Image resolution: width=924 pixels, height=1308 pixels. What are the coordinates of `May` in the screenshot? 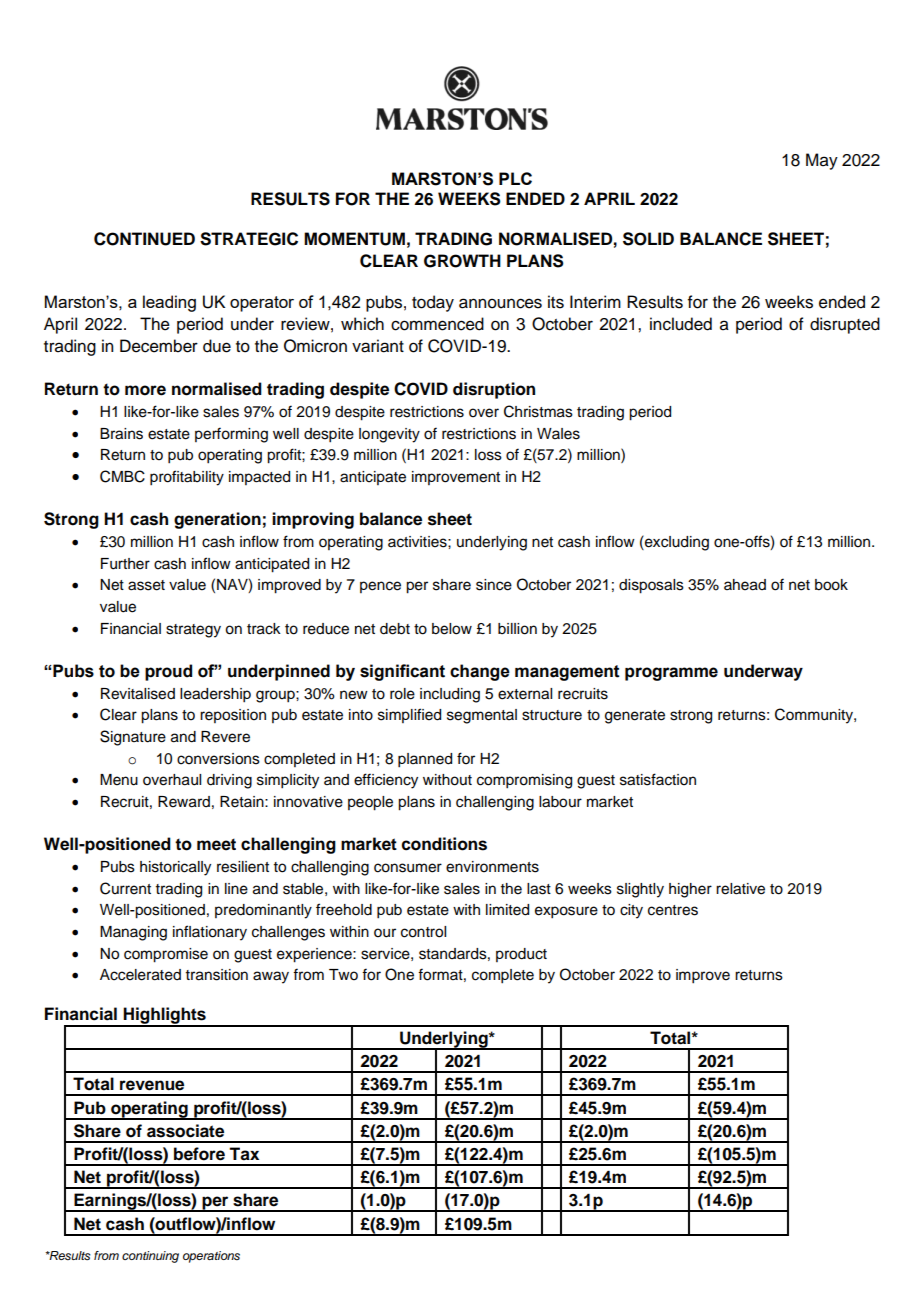 It's located at (822, 161).
